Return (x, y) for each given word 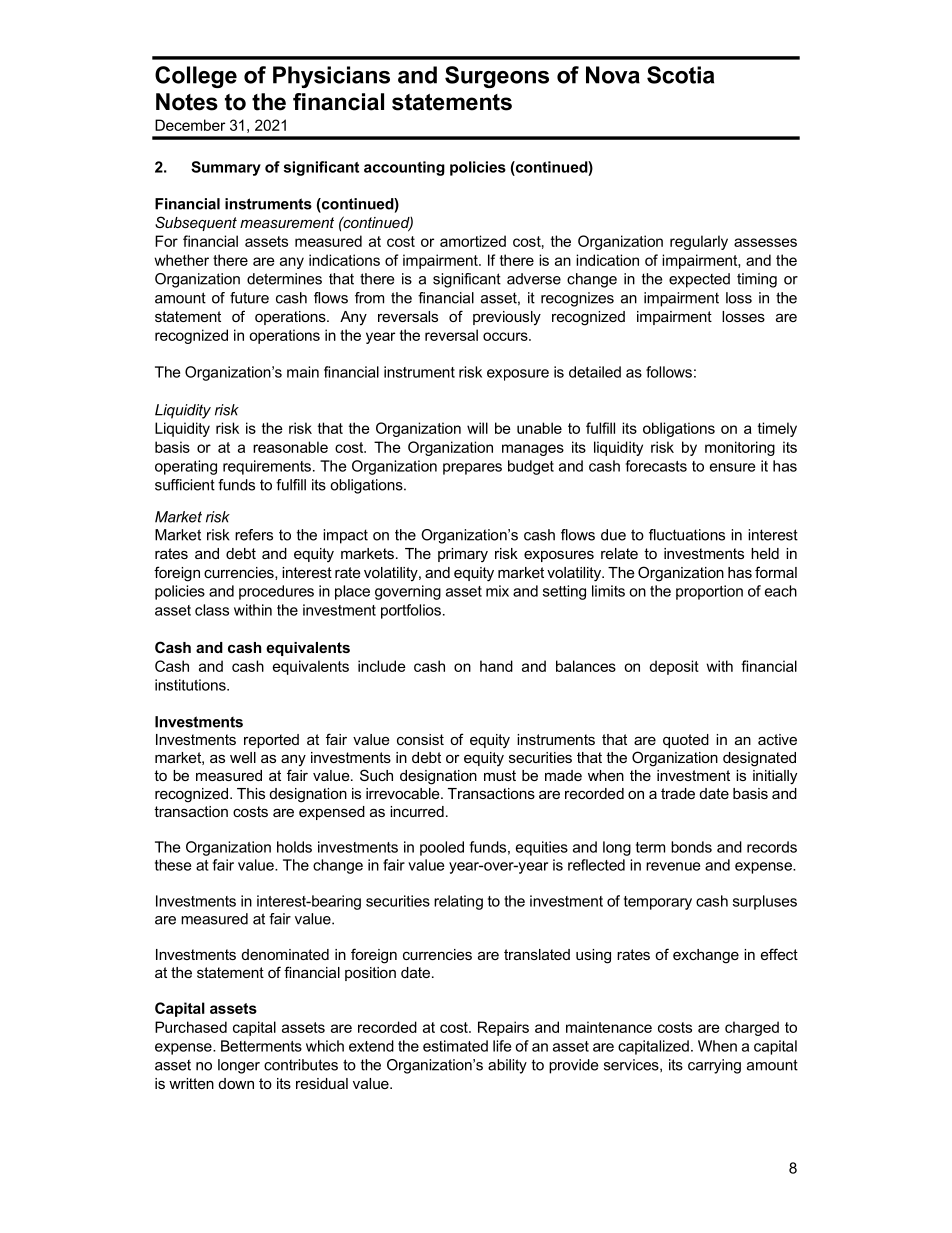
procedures (276, 592)
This (251, 793)
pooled (442, 848)
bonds (691, 847)
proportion (709, 592)
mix (497, 591)
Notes (187, 102)
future (249, 298)
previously (507, 318)
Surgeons (497, 77)
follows (669, 372)
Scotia (680, 75)
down (236, 1083)
